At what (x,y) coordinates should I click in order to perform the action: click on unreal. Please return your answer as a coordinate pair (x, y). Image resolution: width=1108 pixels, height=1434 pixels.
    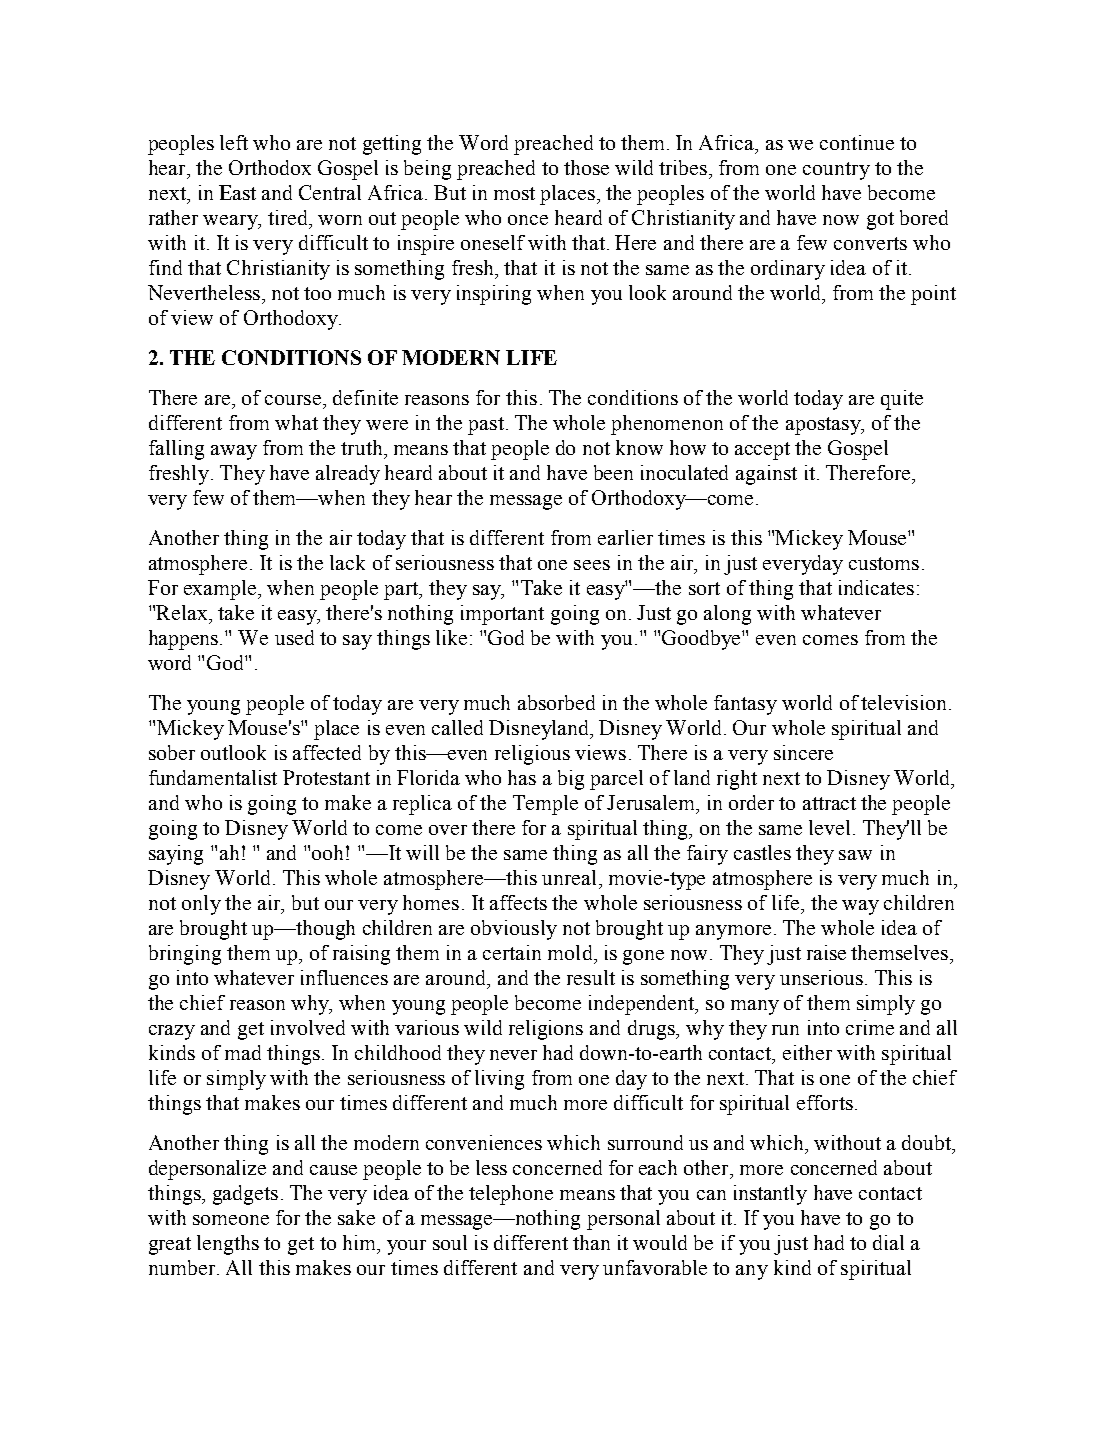
    Looking at the image, I should click on (569, 877).
